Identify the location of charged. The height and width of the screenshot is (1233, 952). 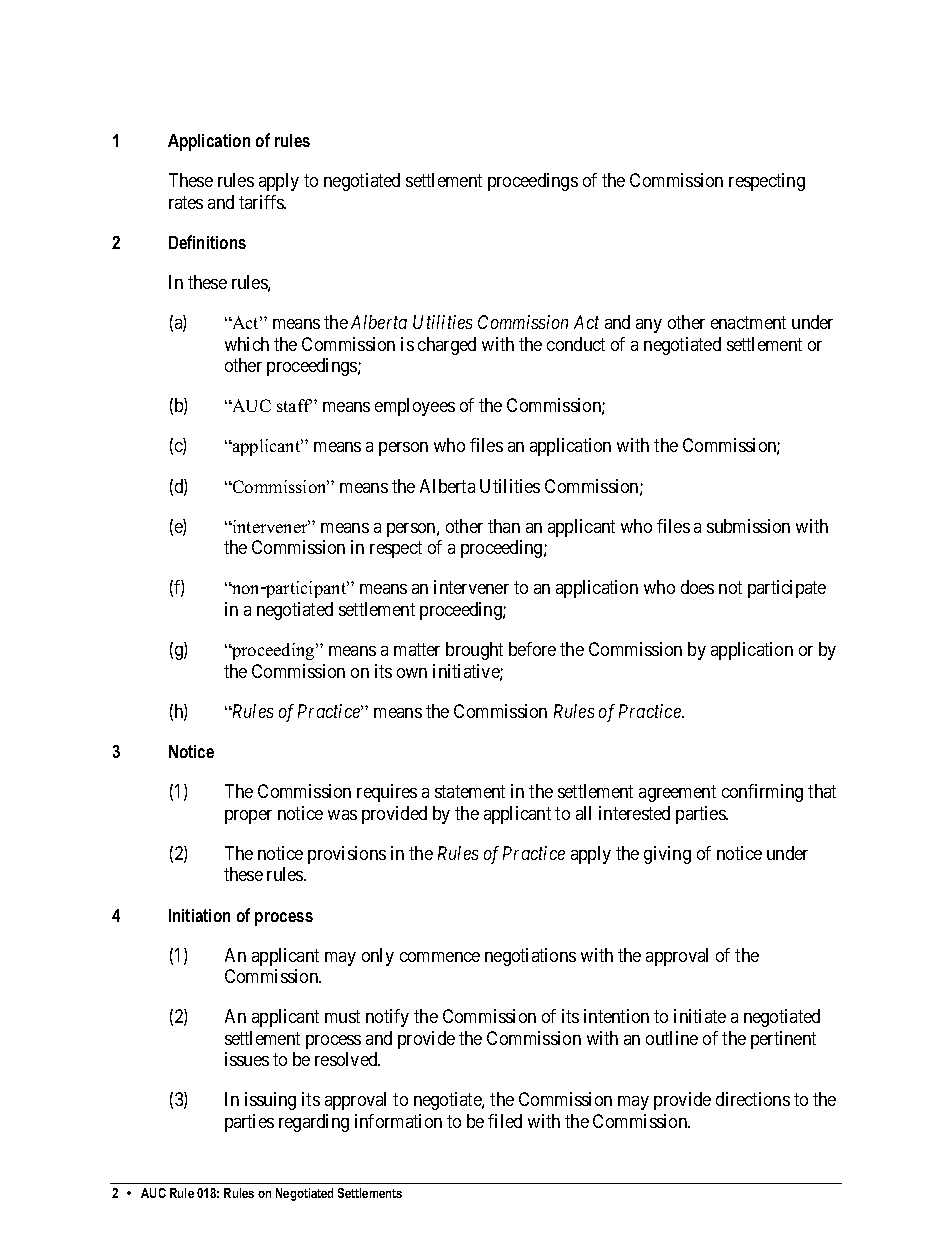
(447, 346).
